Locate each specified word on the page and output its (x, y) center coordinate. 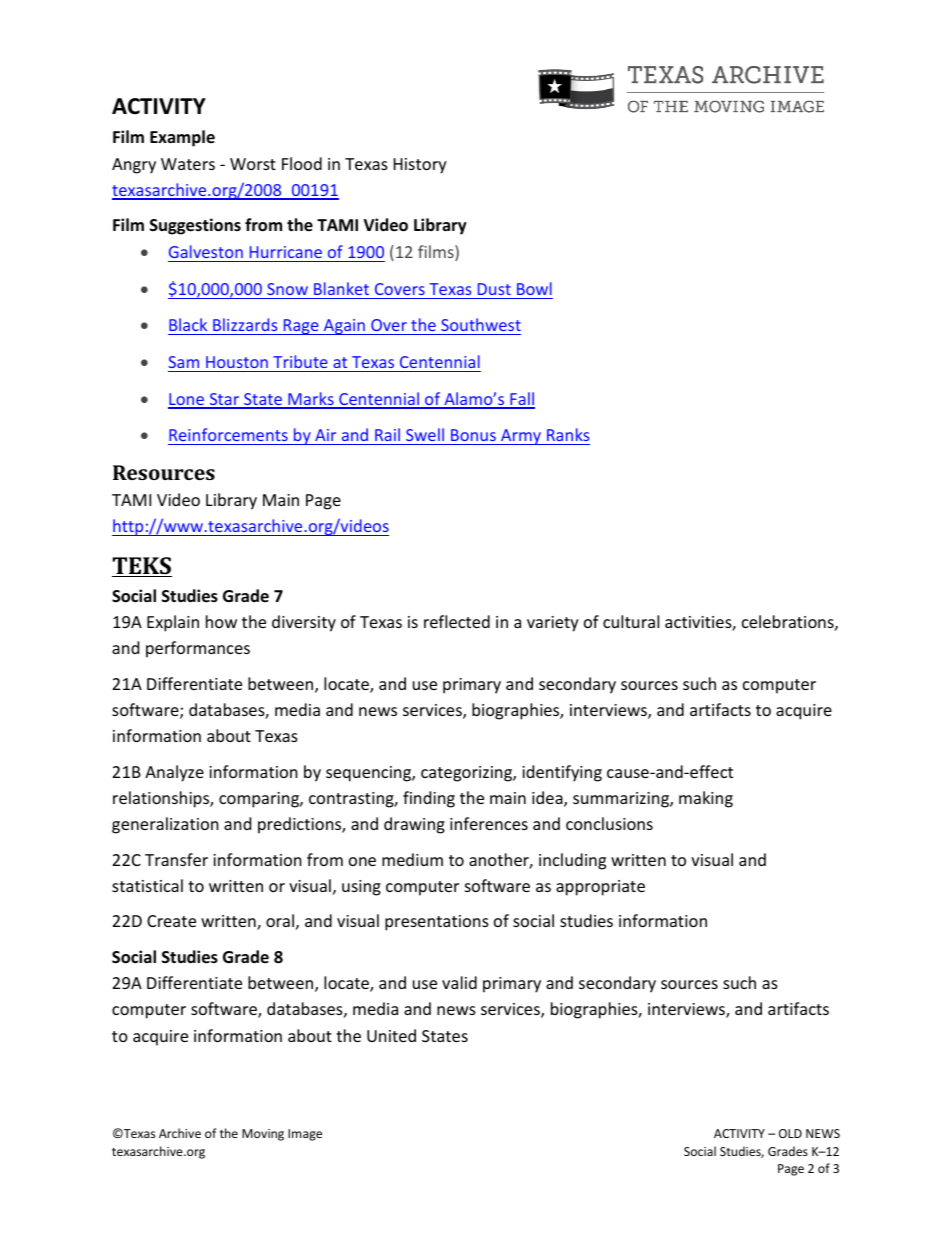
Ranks (568, 434)
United (391, 1035)
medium (412, 859)
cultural (631, 621)
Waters (188, 164)
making (706, 799)
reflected (457, 621)
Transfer (176, 859)
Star (224, 400)
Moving (263, 1135)
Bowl (534, 288)
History (420, 166)
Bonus (473, 435)
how (221, 621)
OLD (790, 1133)
